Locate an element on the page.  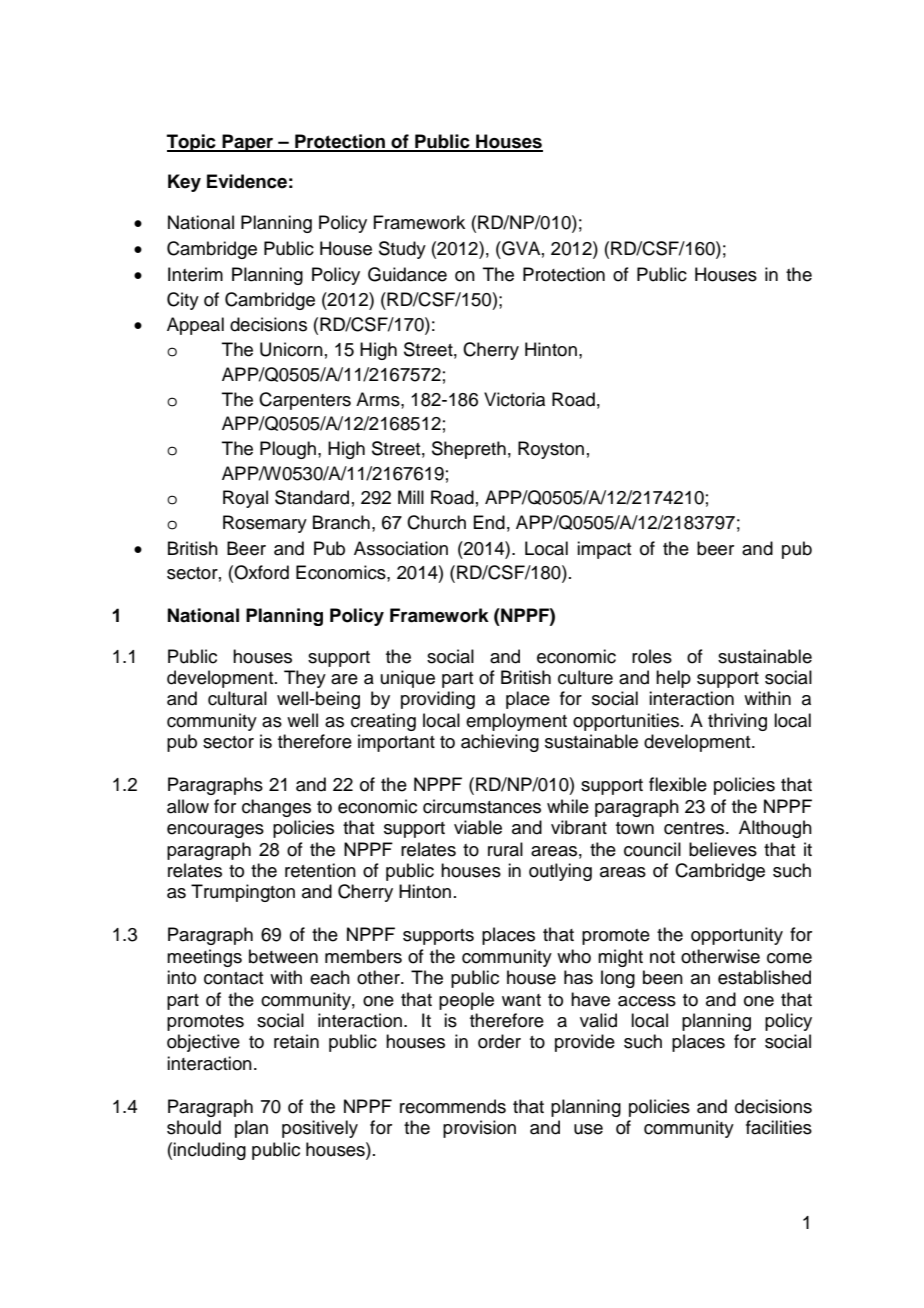
Study is located at coordinates (402, 250).
